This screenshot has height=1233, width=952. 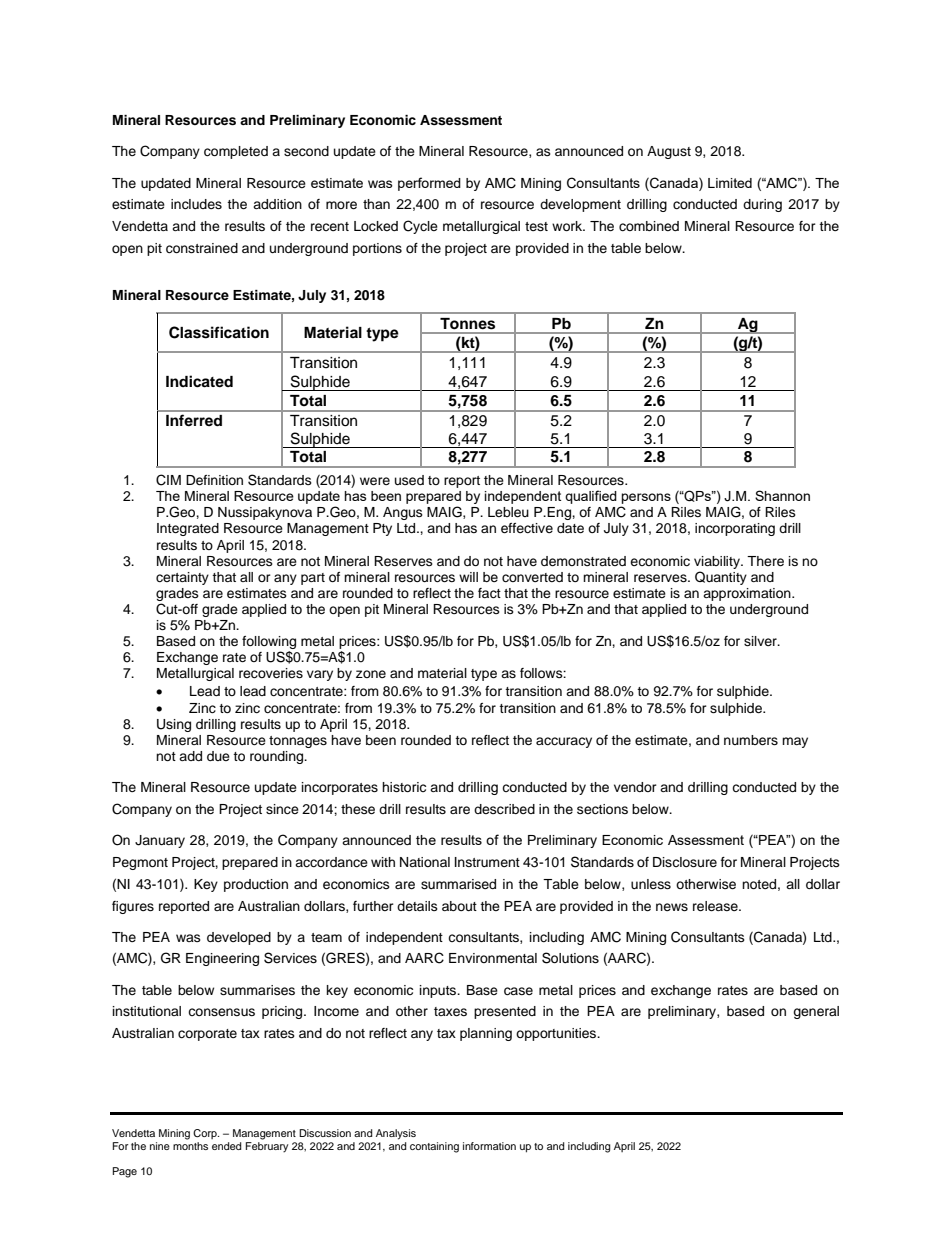 I want to click on silver, so click(x=761, y=641).
